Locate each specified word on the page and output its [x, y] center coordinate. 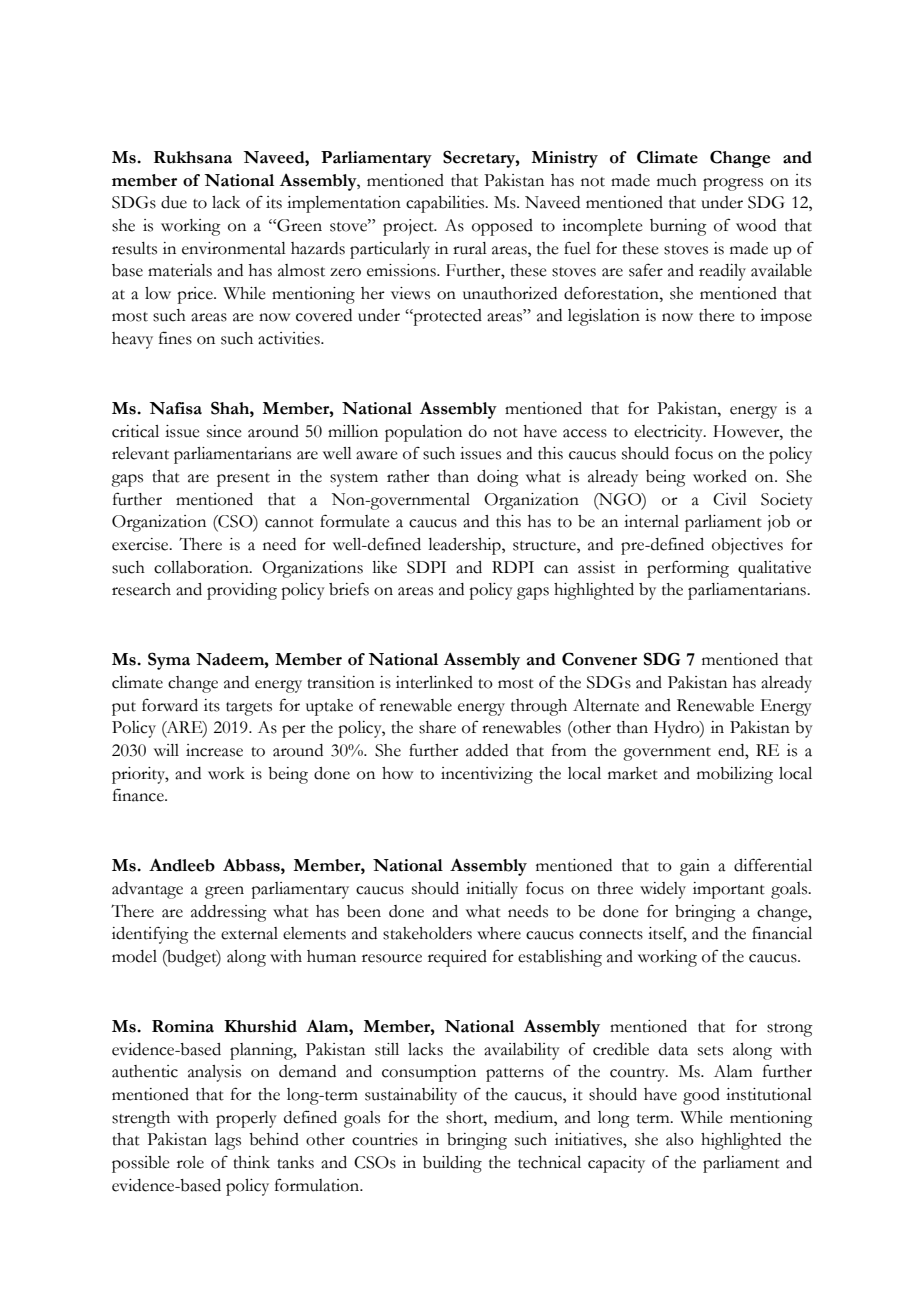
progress [733, 184]
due [174, 202]
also [680, 1139]
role [190, 1162]
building [452, 1164]
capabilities [446, 204]
